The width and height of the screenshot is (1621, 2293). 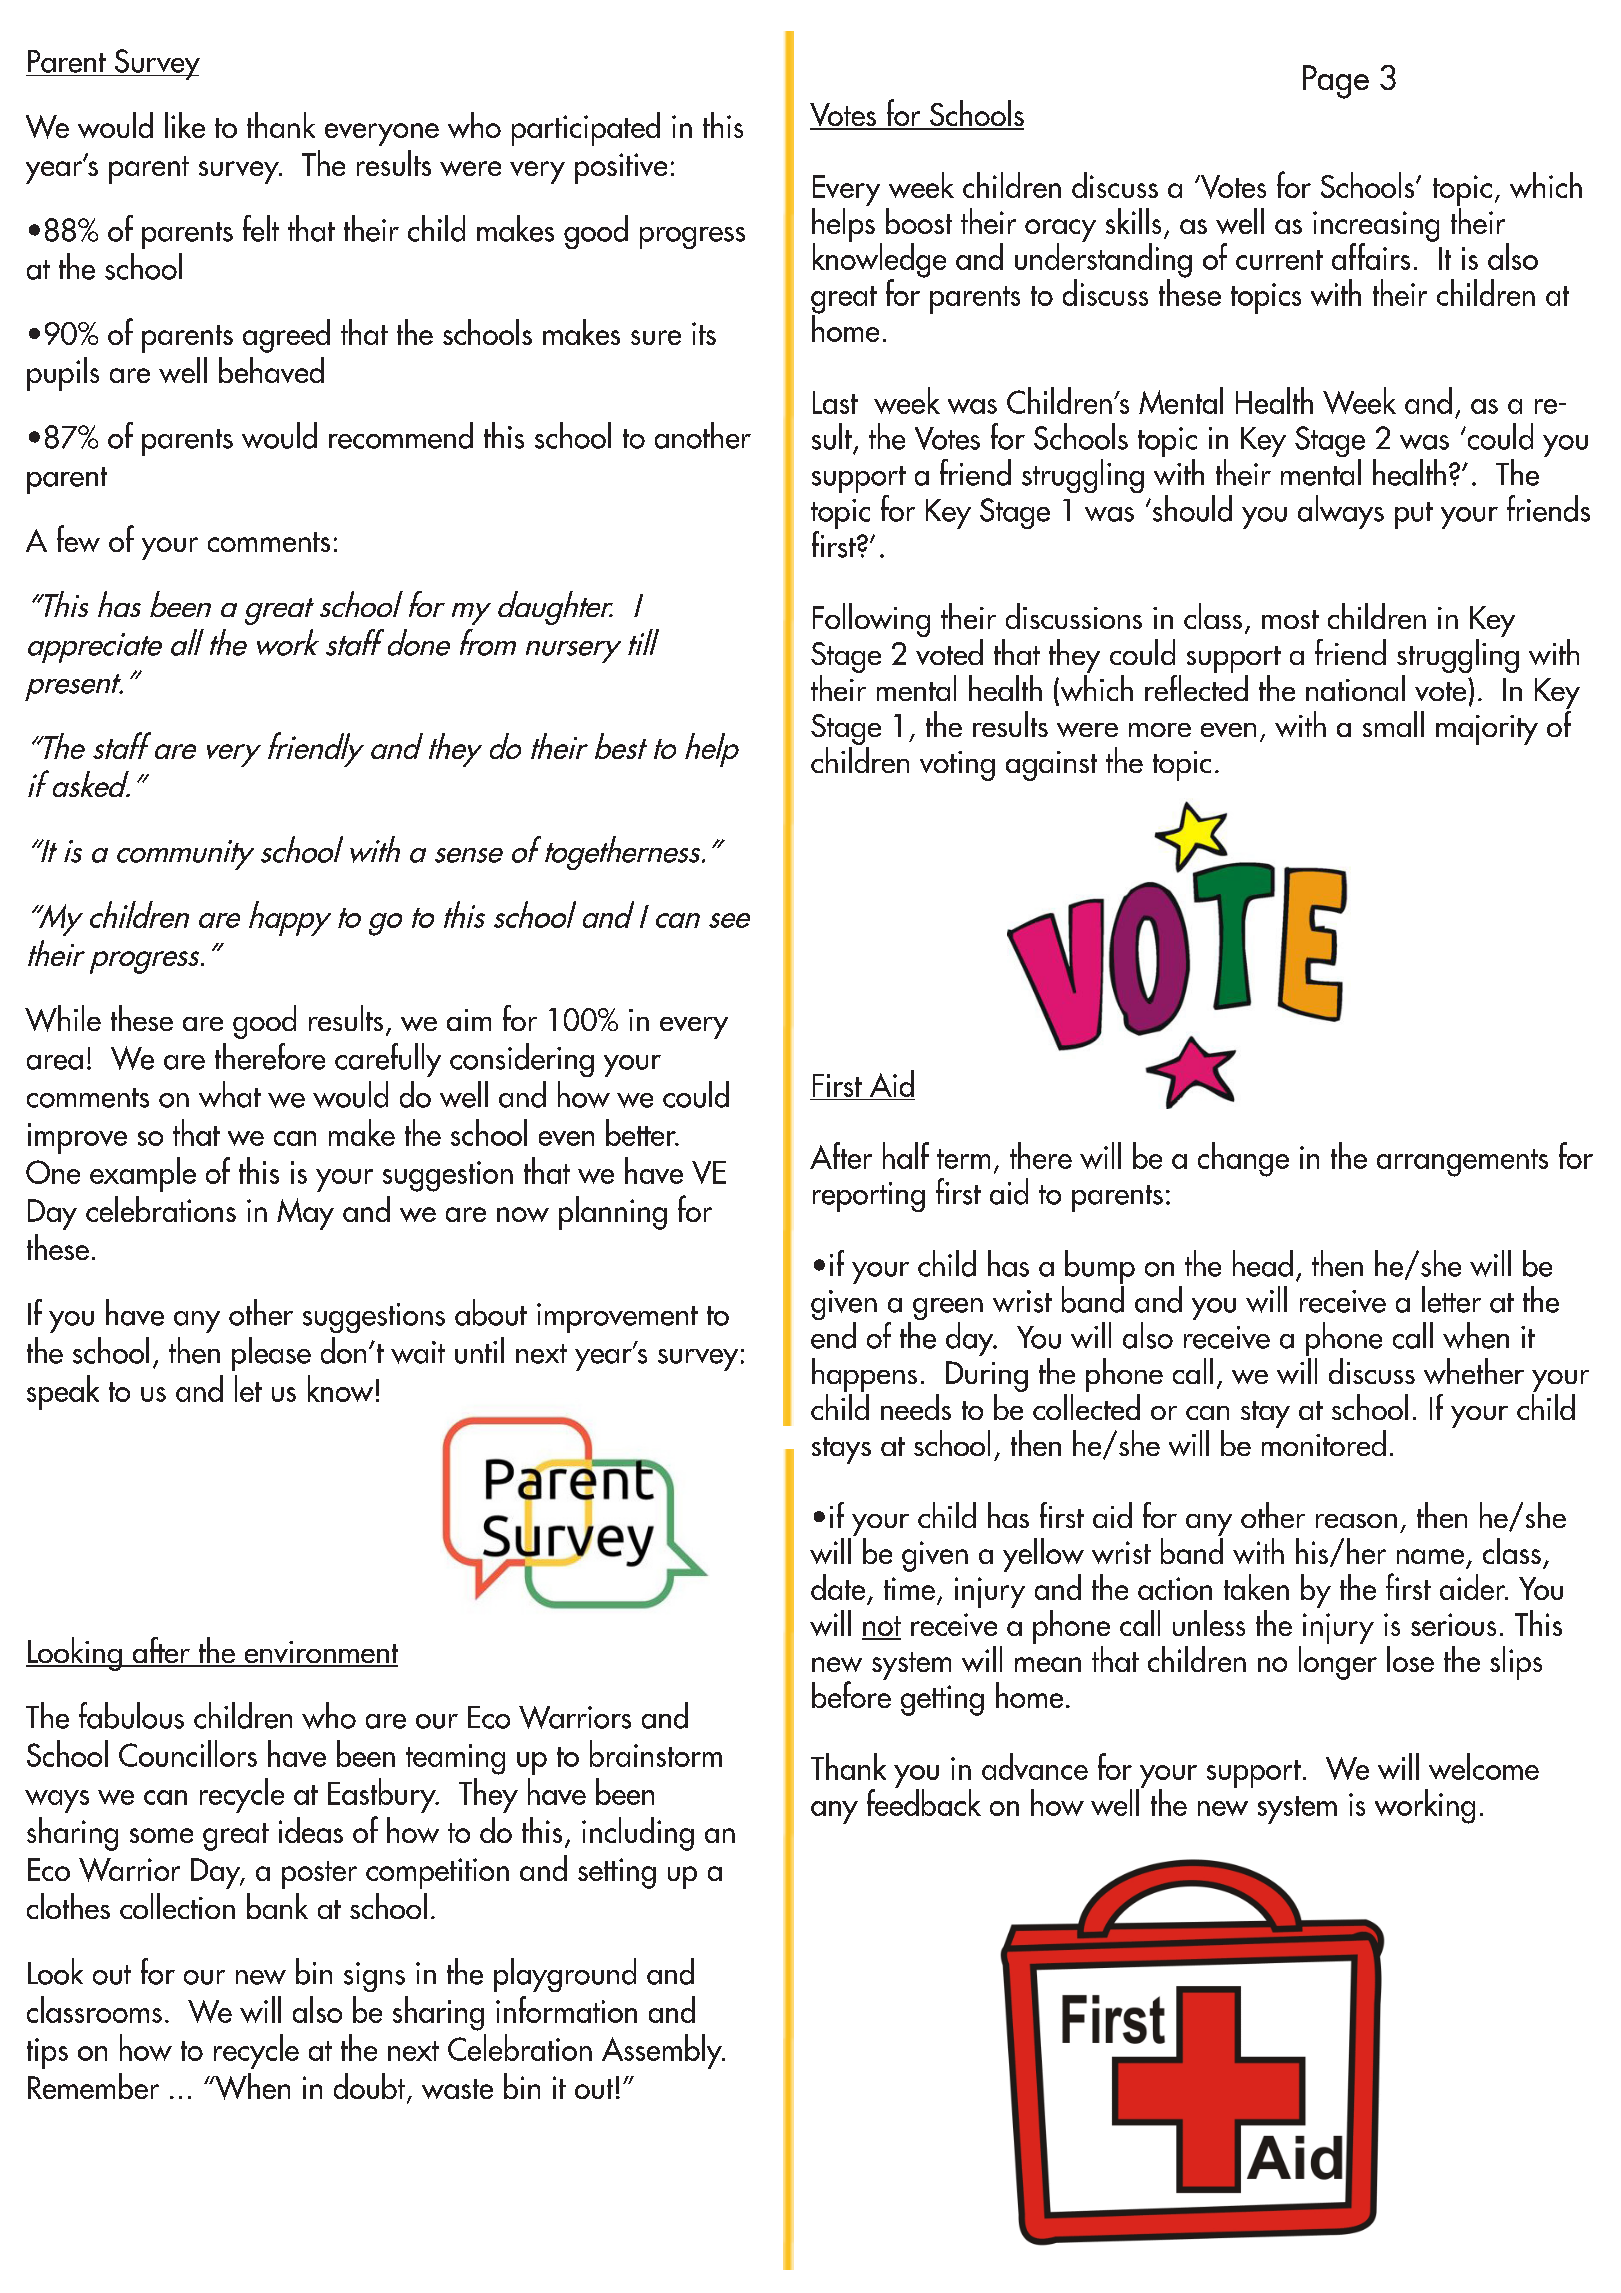 I want to click on welcome, so click(x=1484, y=1766).
